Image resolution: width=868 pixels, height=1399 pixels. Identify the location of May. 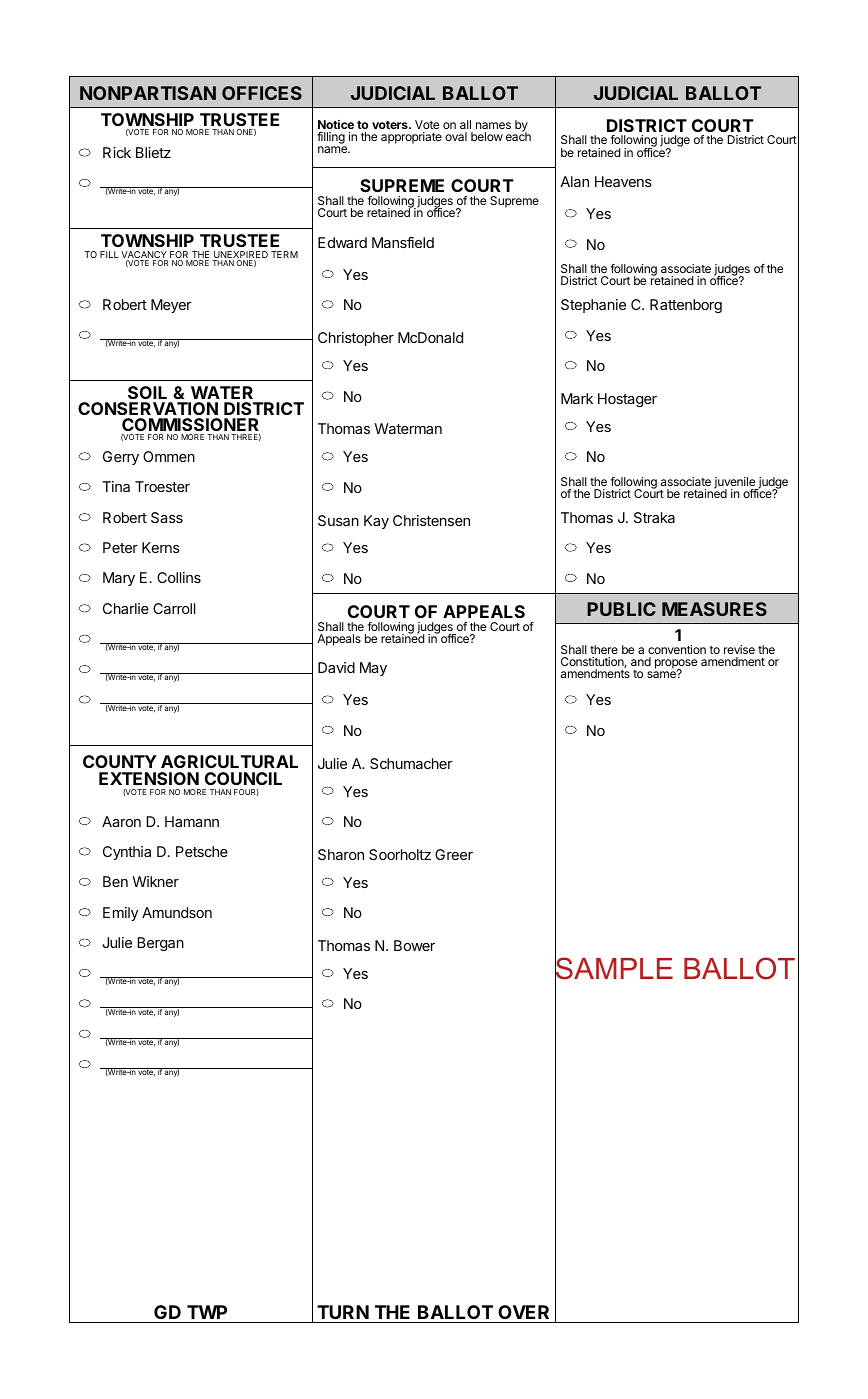
(373, 669).
